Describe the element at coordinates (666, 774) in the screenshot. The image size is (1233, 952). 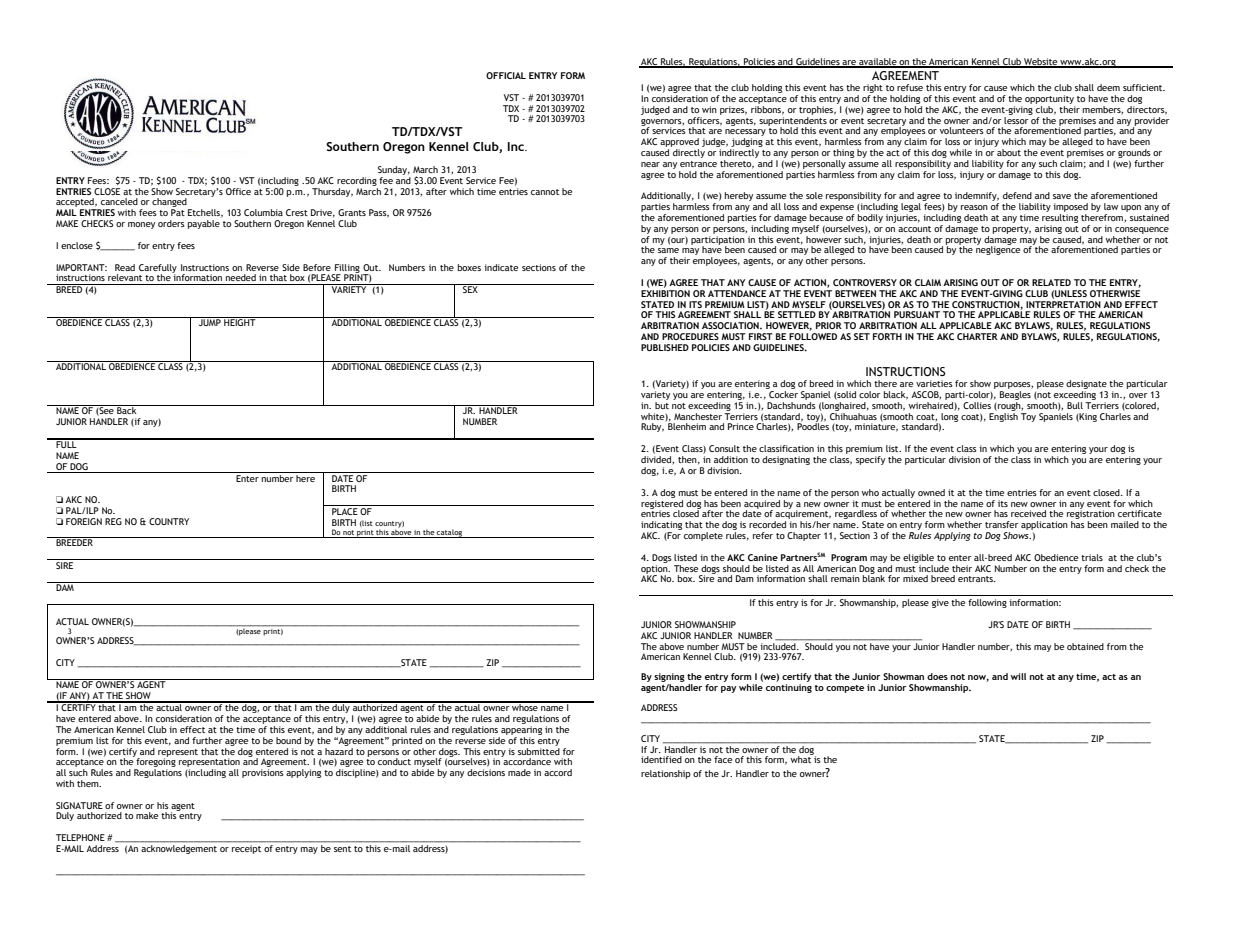
I see `relationship` at that location.
